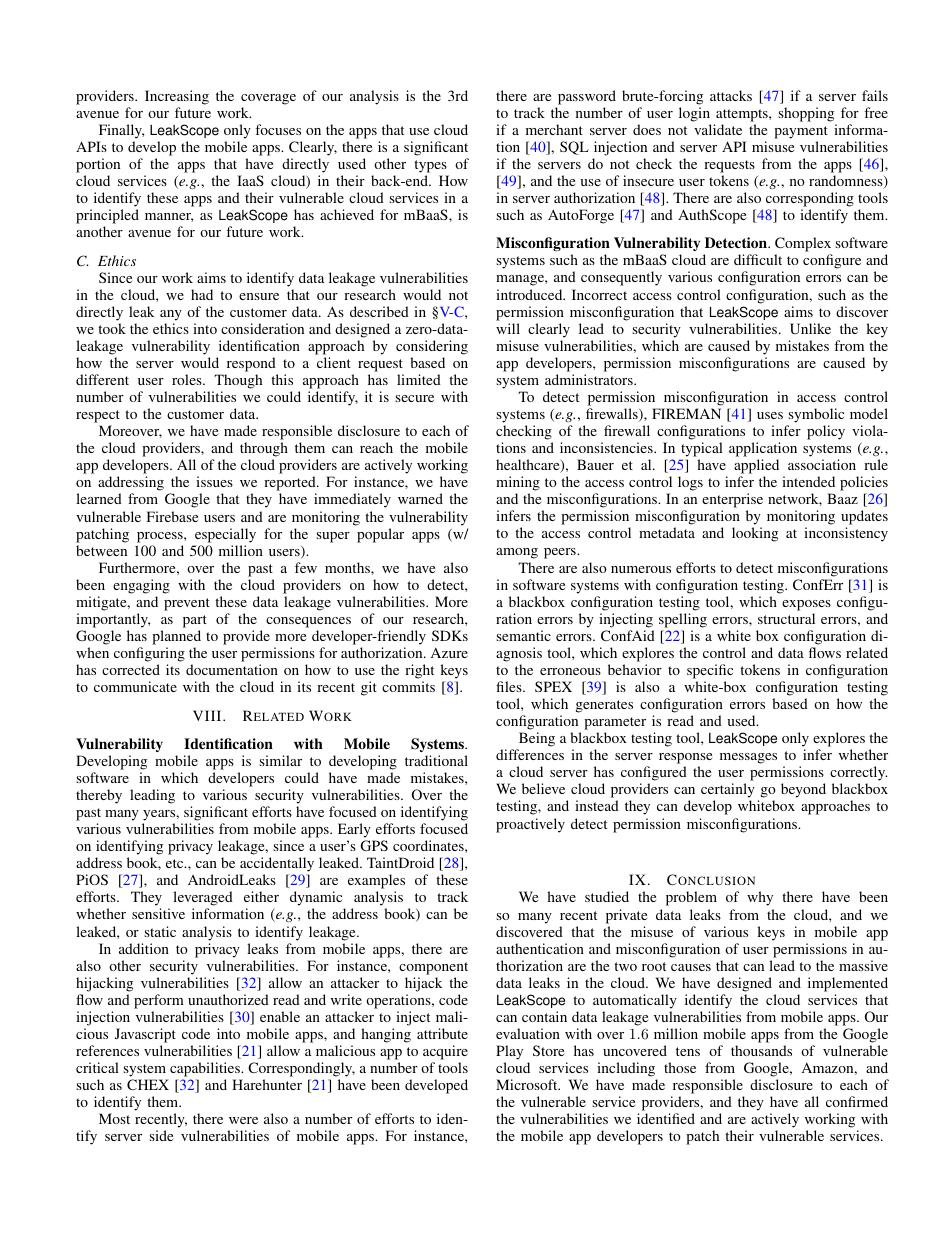 The image size is (952, 1233). What do you see at coordinates (761, 1050) in the screenshot?
I see `thousands` at bounding box center [761, 1050].
